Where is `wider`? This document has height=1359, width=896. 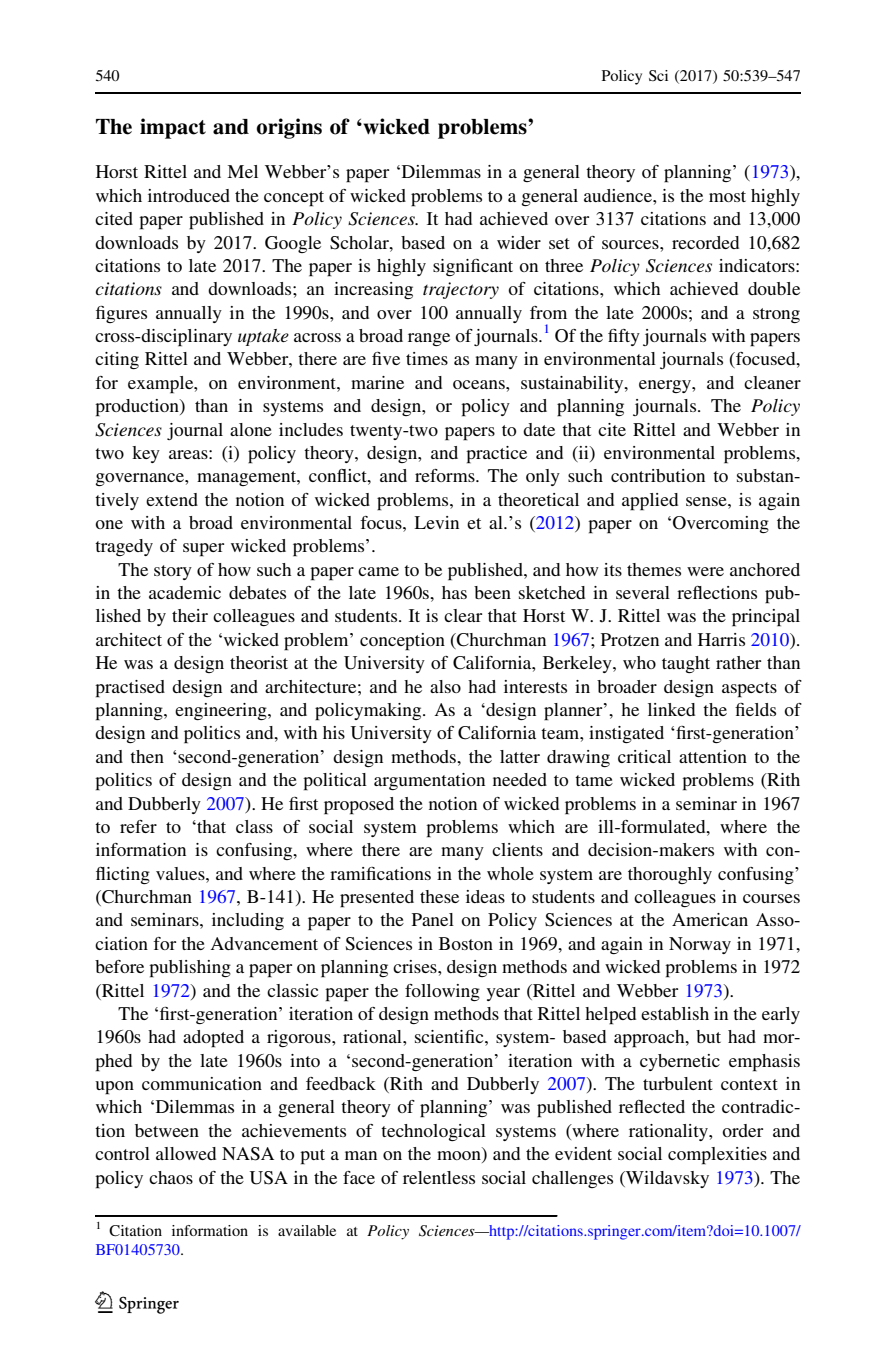
wider is located at coordinates (519, 242).
